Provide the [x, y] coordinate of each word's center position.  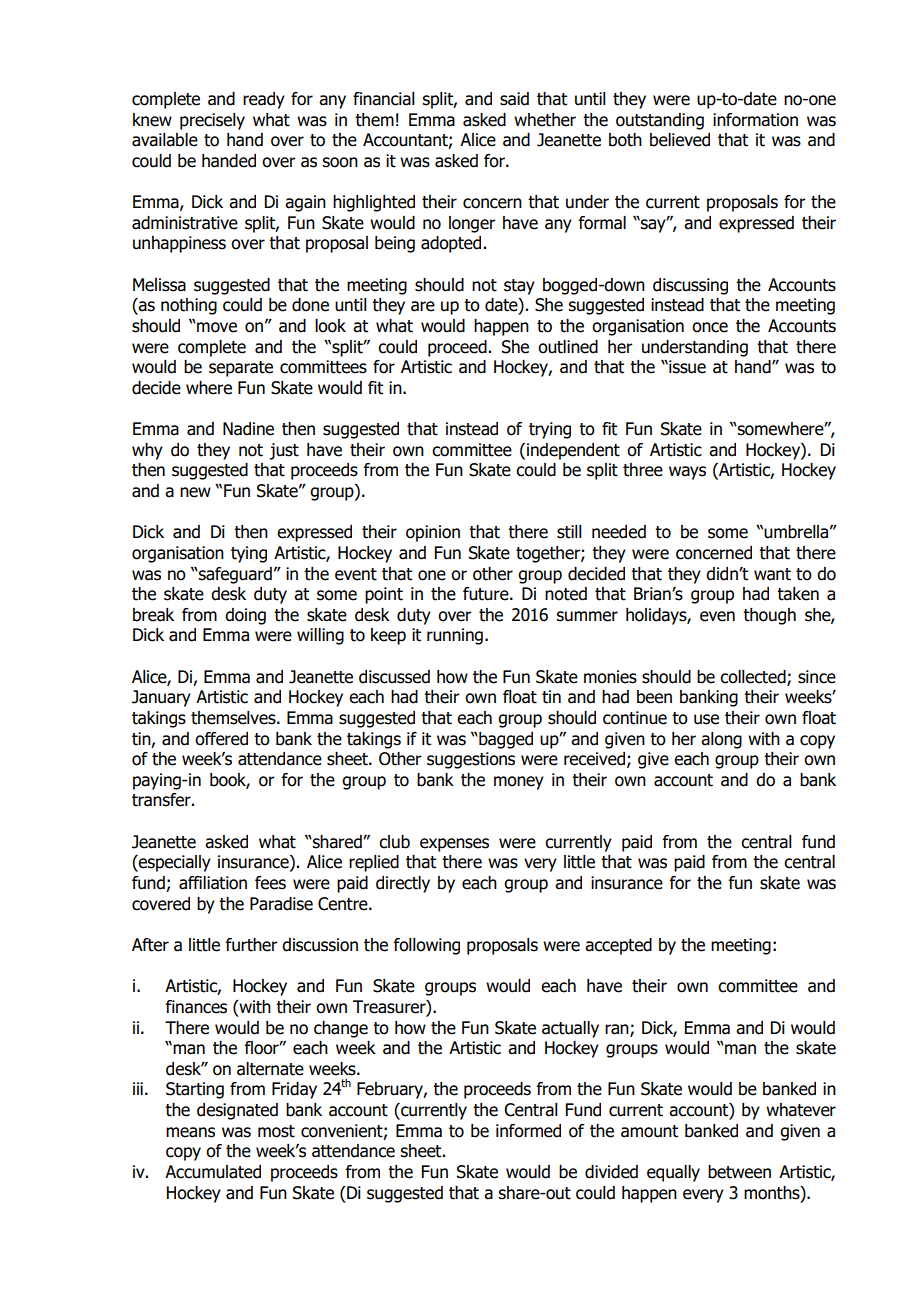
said [514, 99]
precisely [212, 121]
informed [528, 1131]
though [769, 616]
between [739, 1172]
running [455, 636]
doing [245, 616]
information [755, 120]
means [190, 1132]
